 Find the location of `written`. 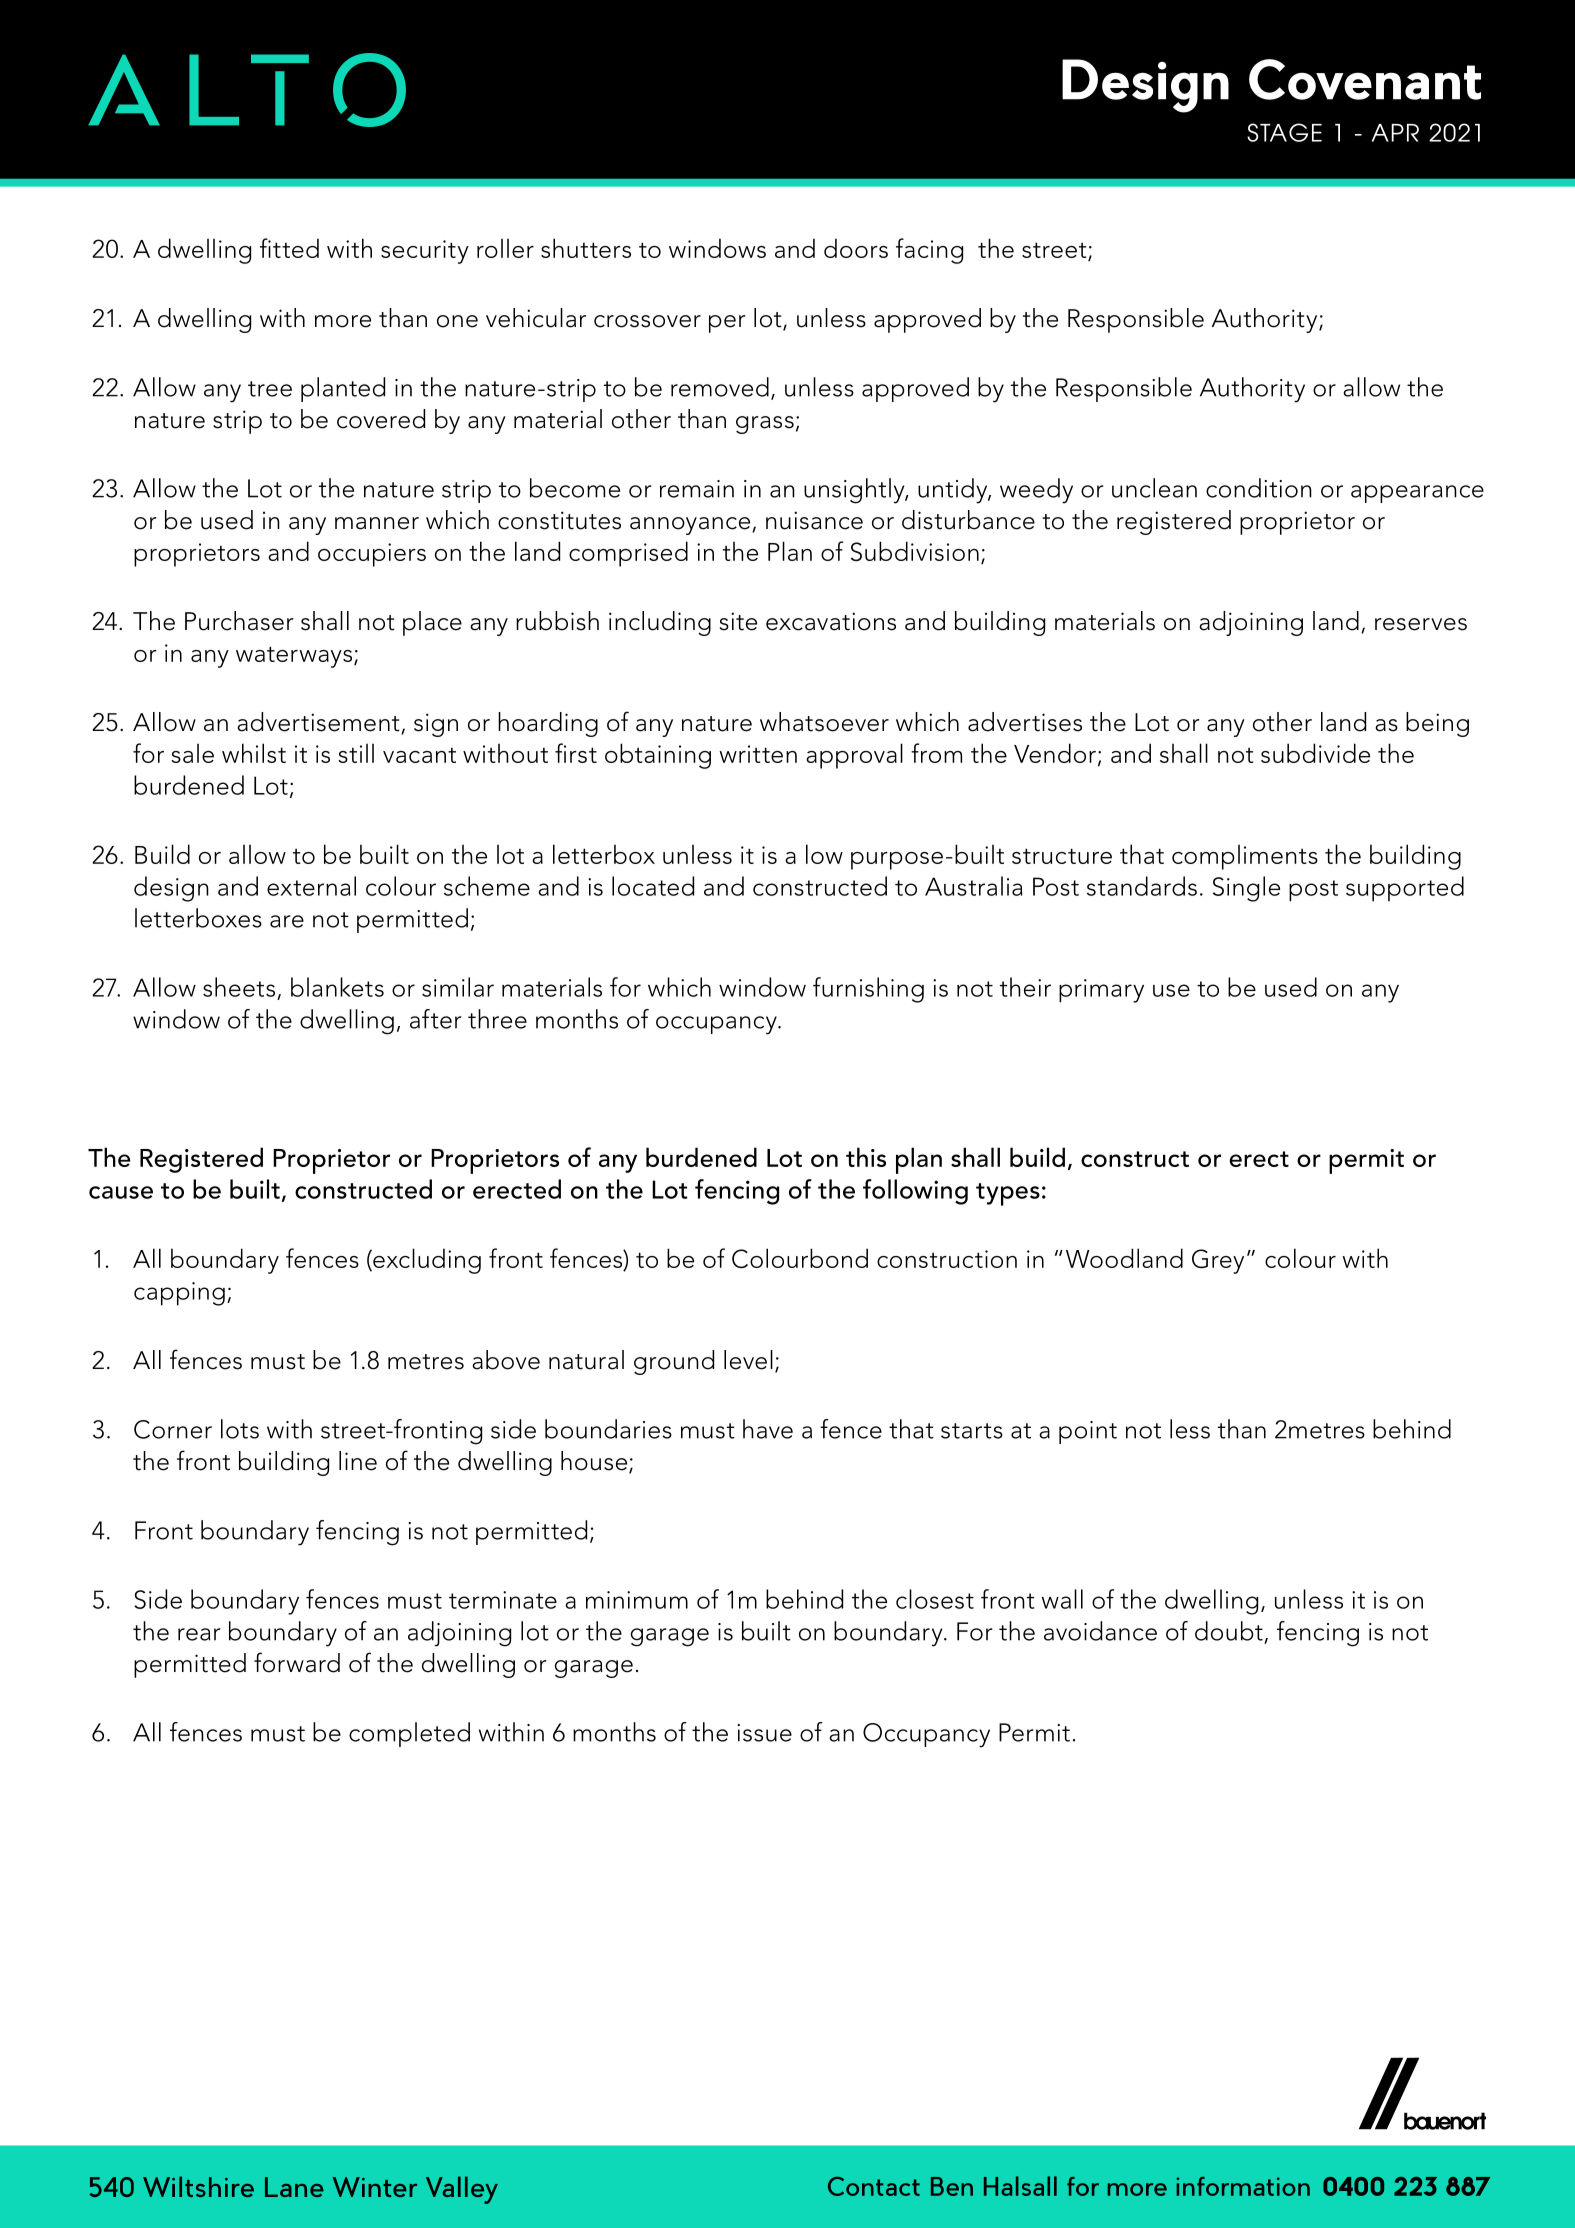

written is located at coordinates (758, 754).
